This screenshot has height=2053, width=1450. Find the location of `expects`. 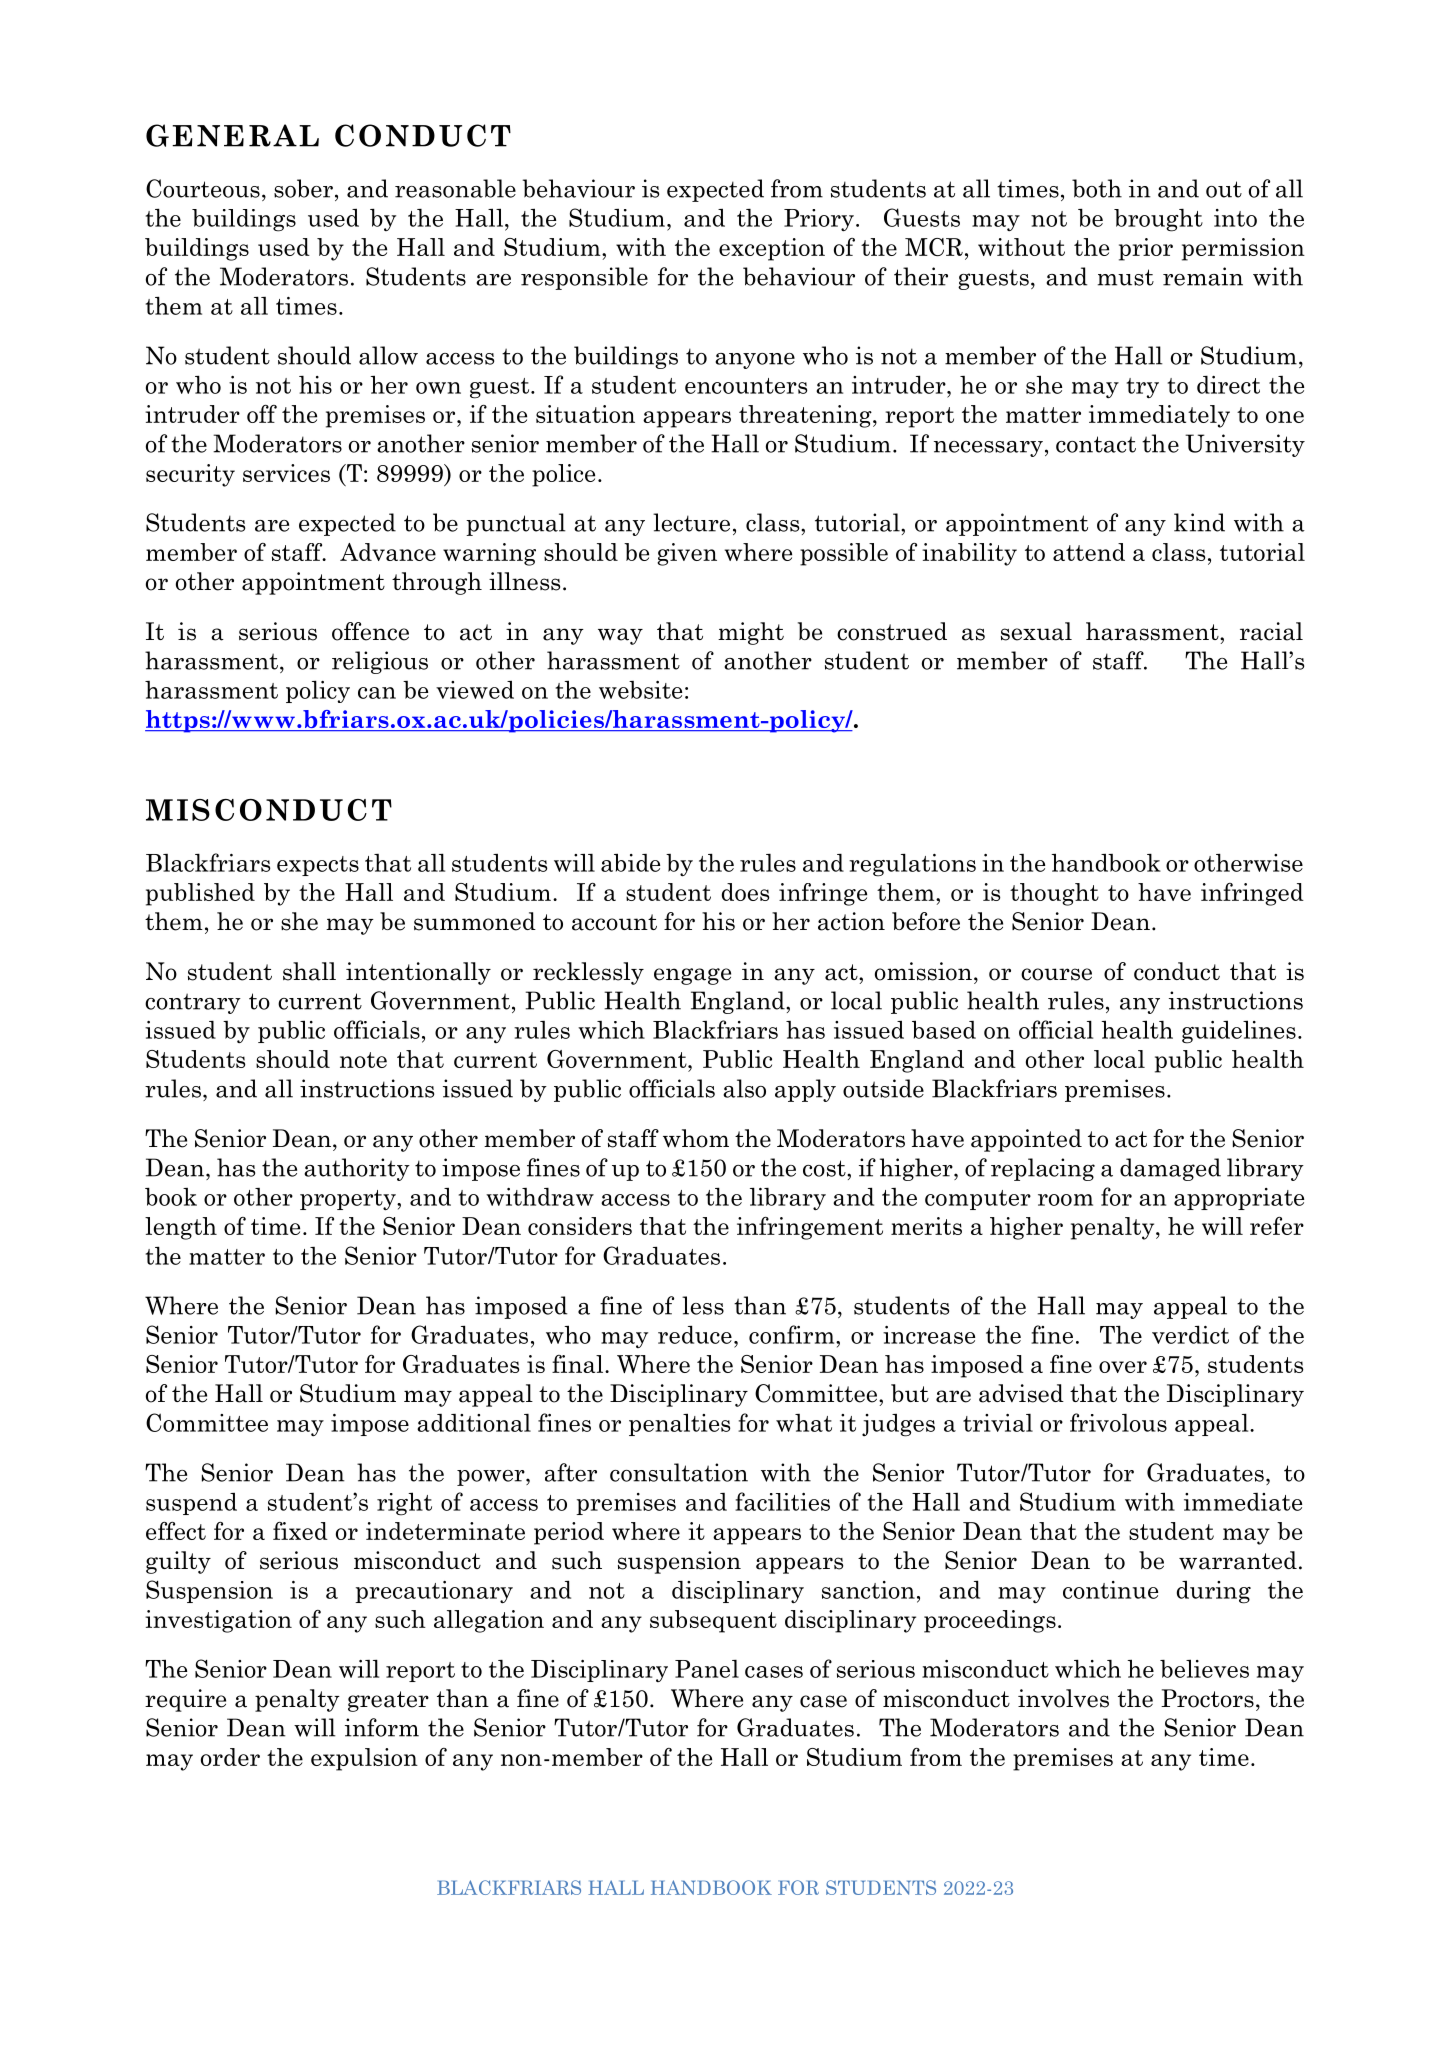

expects is located at coordinates (318, 866).
